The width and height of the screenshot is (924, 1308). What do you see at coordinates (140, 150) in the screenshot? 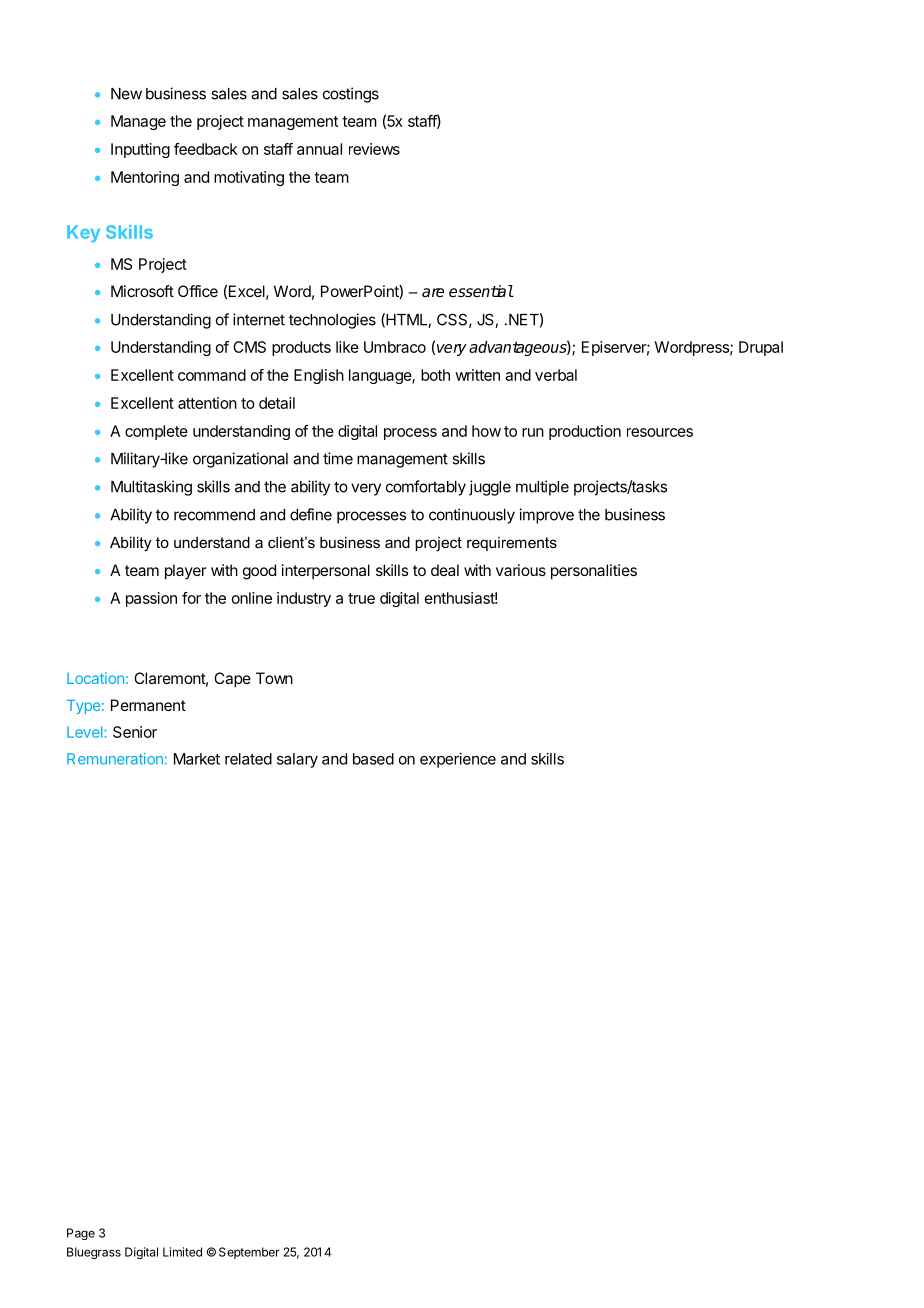
I see `Inputting` at bounding box center [140, 150].
